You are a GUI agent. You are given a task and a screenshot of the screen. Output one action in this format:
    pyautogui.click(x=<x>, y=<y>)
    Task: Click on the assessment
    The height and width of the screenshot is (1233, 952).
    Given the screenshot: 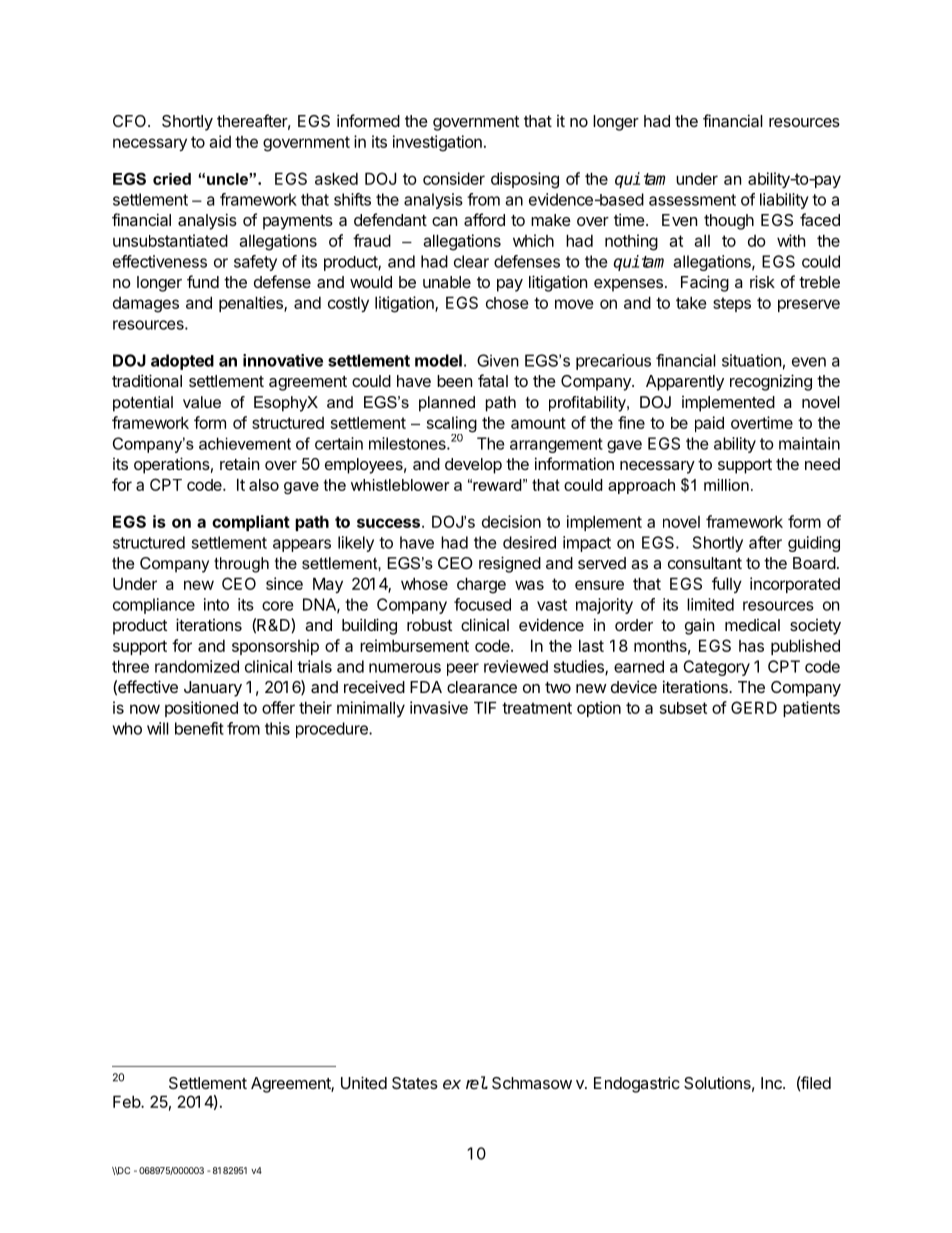 What is the action you would take?
    pyautogui.click(x=692, y=200)
